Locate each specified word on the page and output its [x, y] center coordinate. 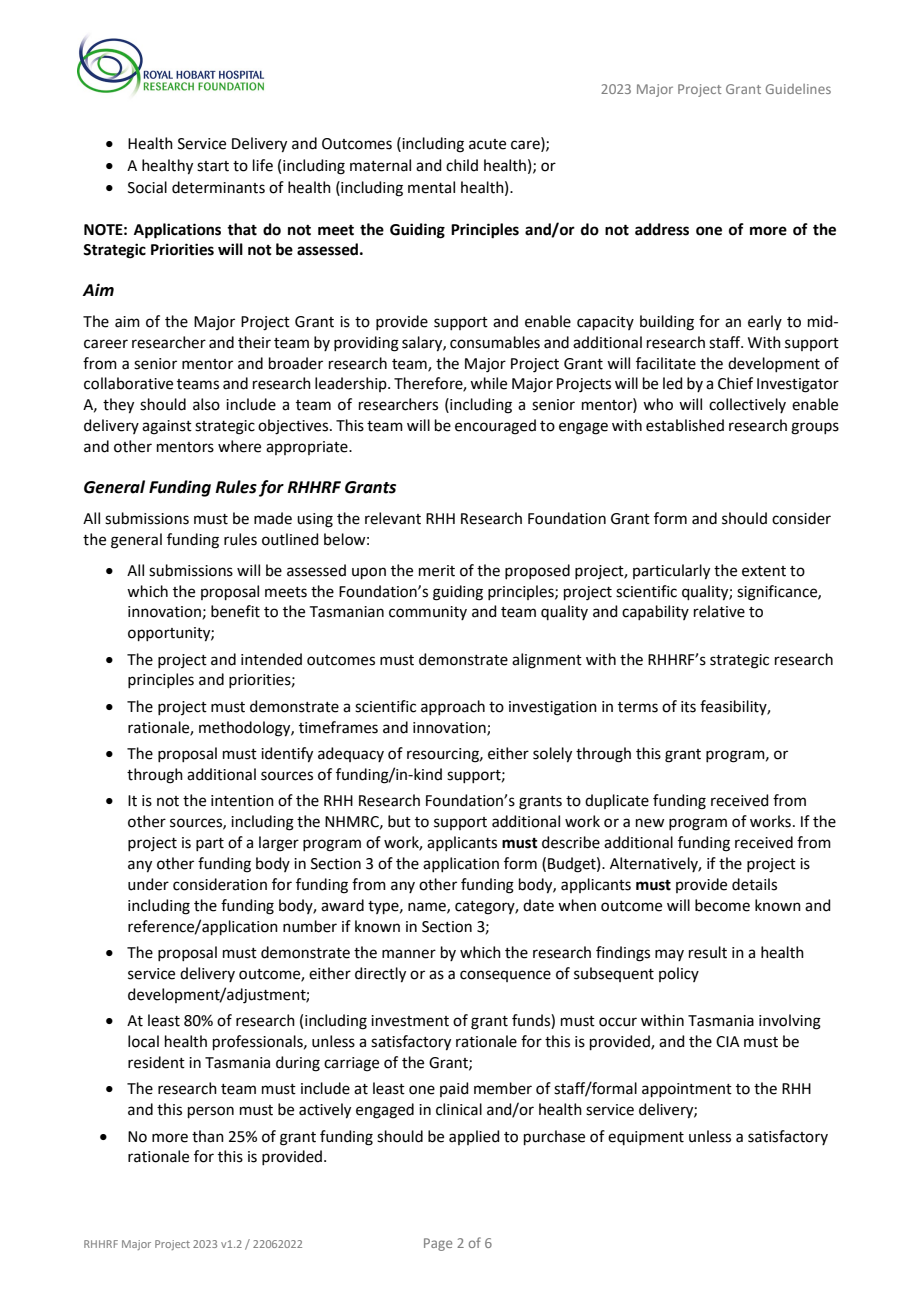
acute [487, 144]
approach [453, 707]
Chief [735, 383]
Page [438, 1244]
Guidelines [798, 89]
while [488, 383]
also [206, 404]
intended [271, 659]
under [148, 884]
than [208, 1136]
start [213, 166]
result [708, 952]
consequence [505, 976]
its [688, 707]
